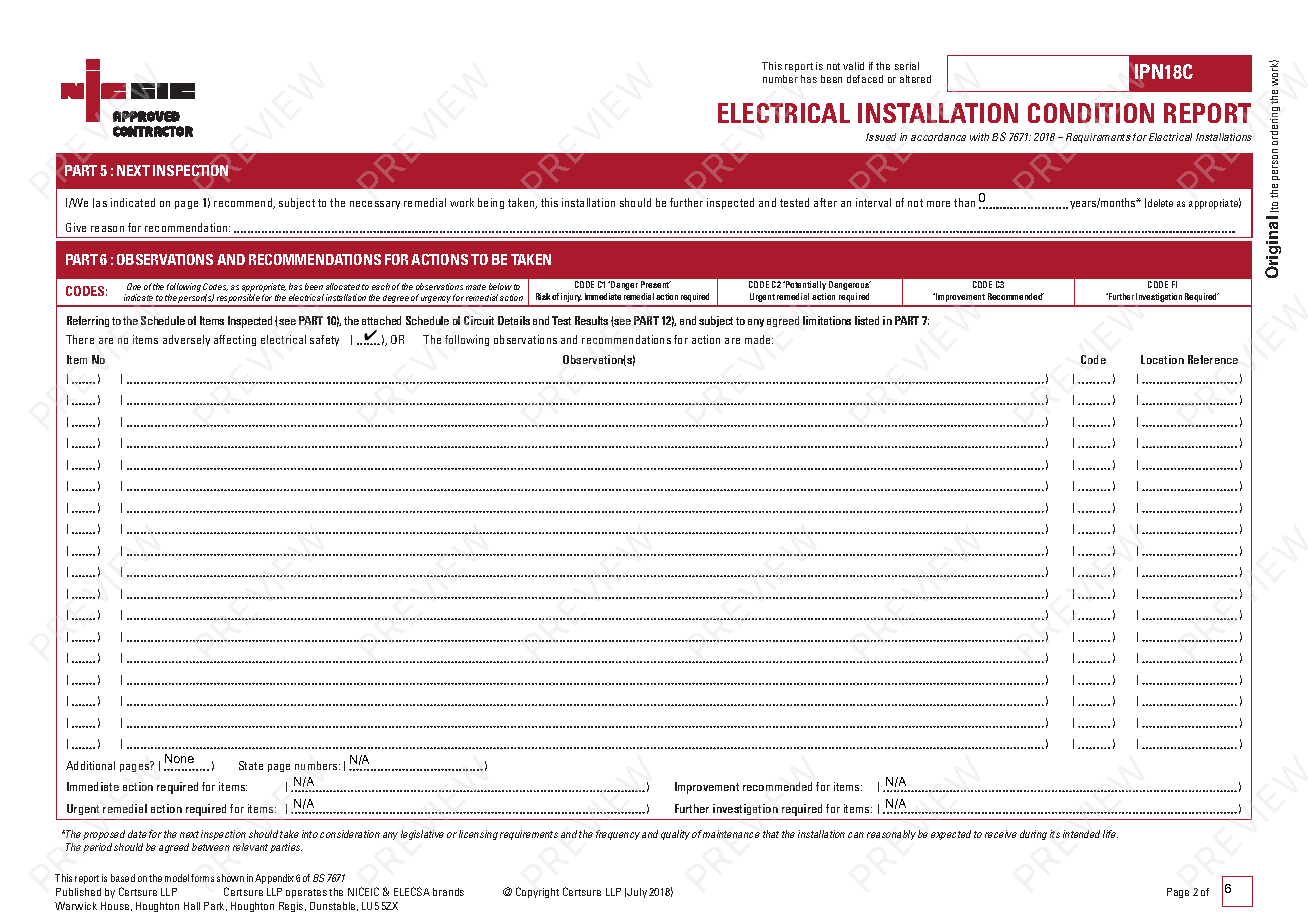 The image size is (1308, 924). Describe the element at coordinates (179, 758) in the page. I see `None` at that location.
